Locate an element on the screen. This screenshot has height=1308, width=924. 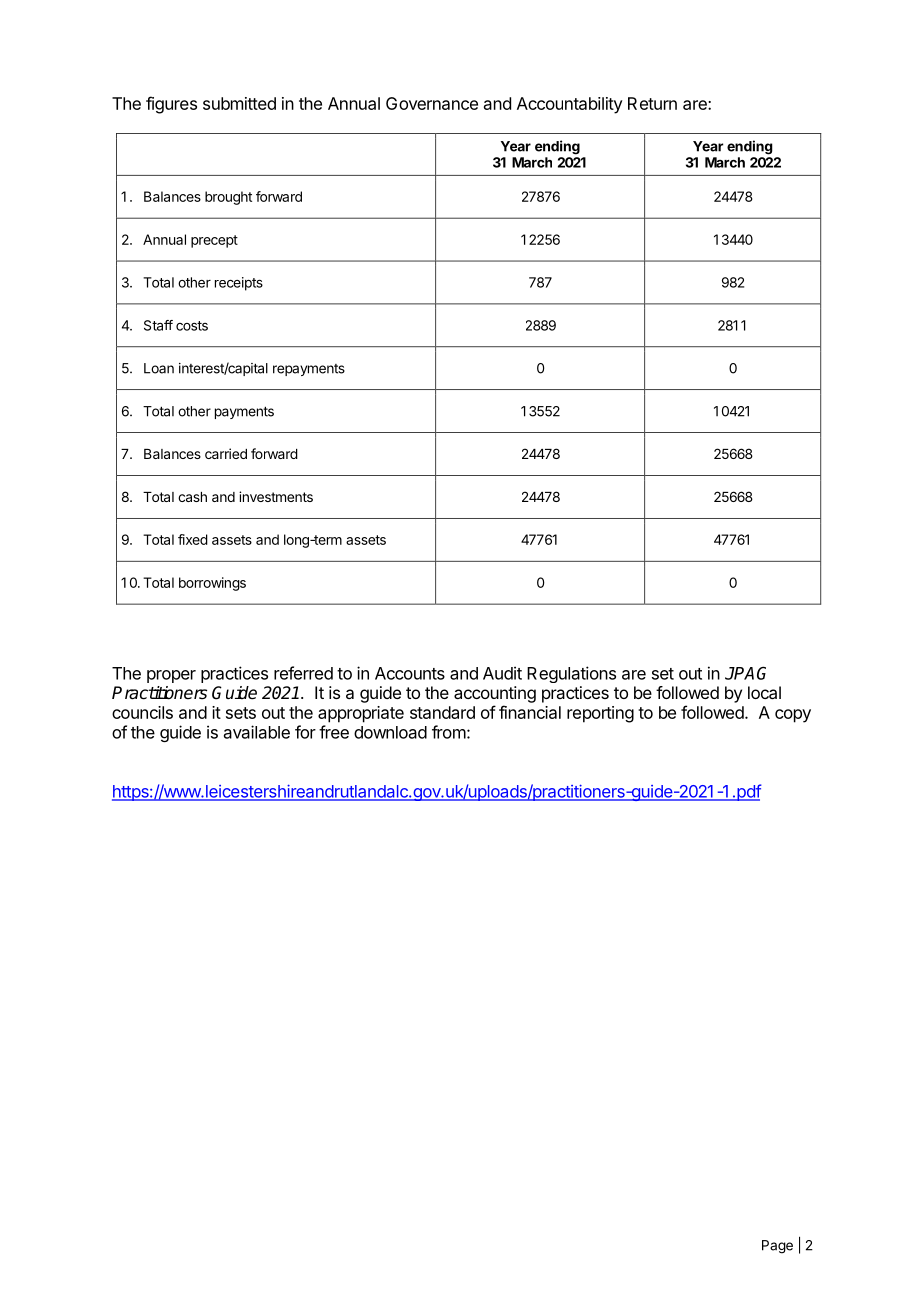
borrowings is located at coordinates (212, 584).
